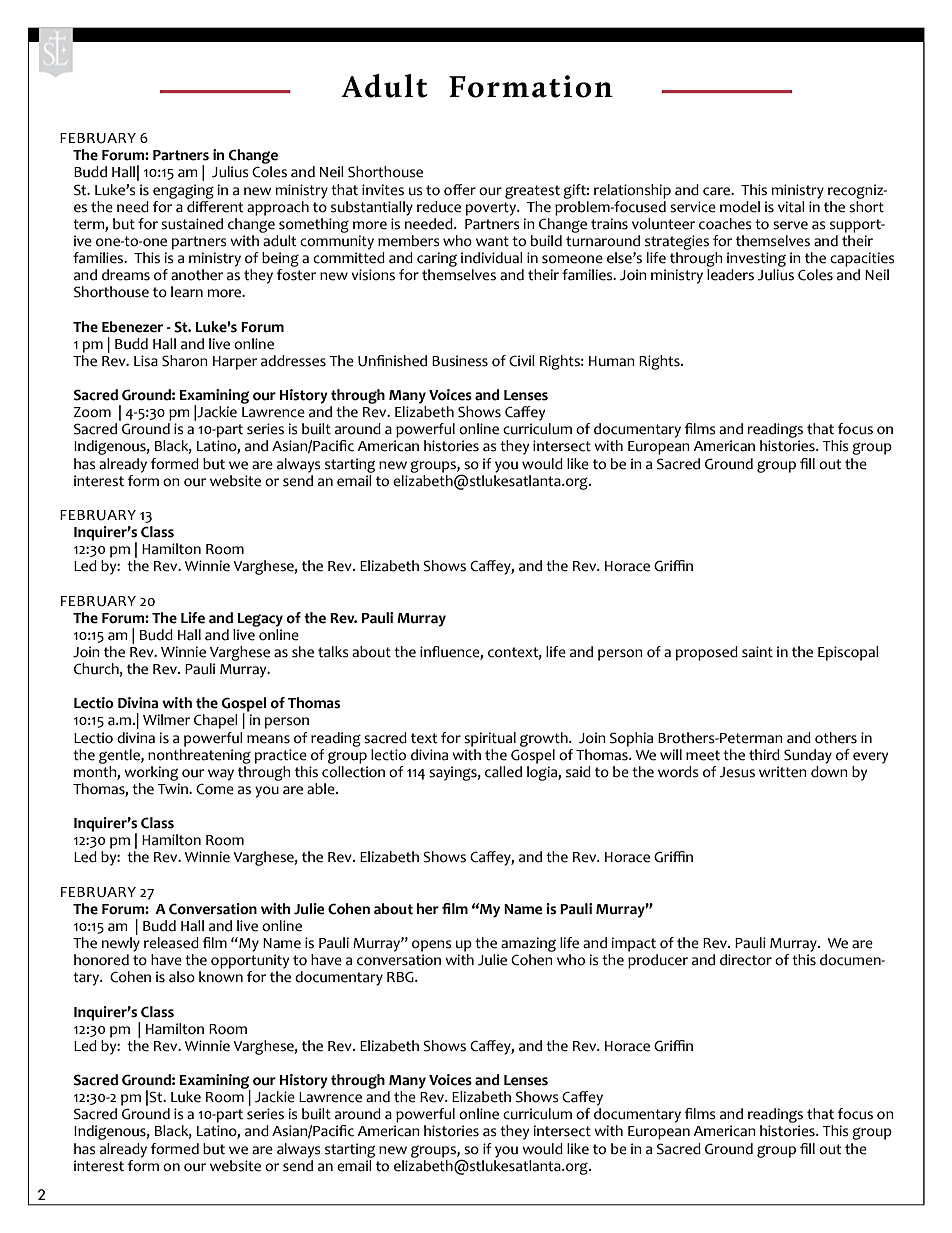  Describe the element at coordinates (192, 224) in the document. I see `sustained` at that location.
